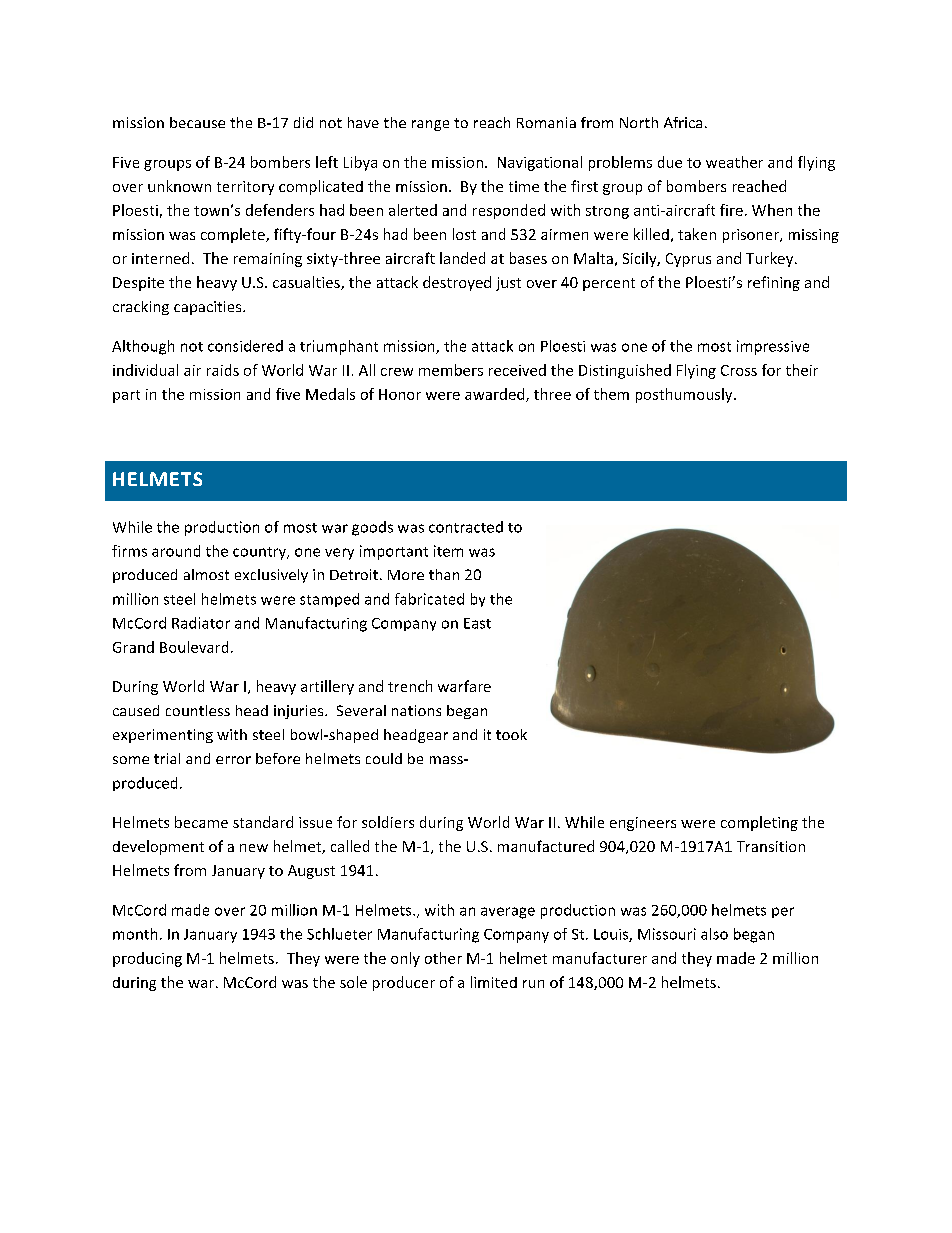  I want to click on error, so click(233, 760).
